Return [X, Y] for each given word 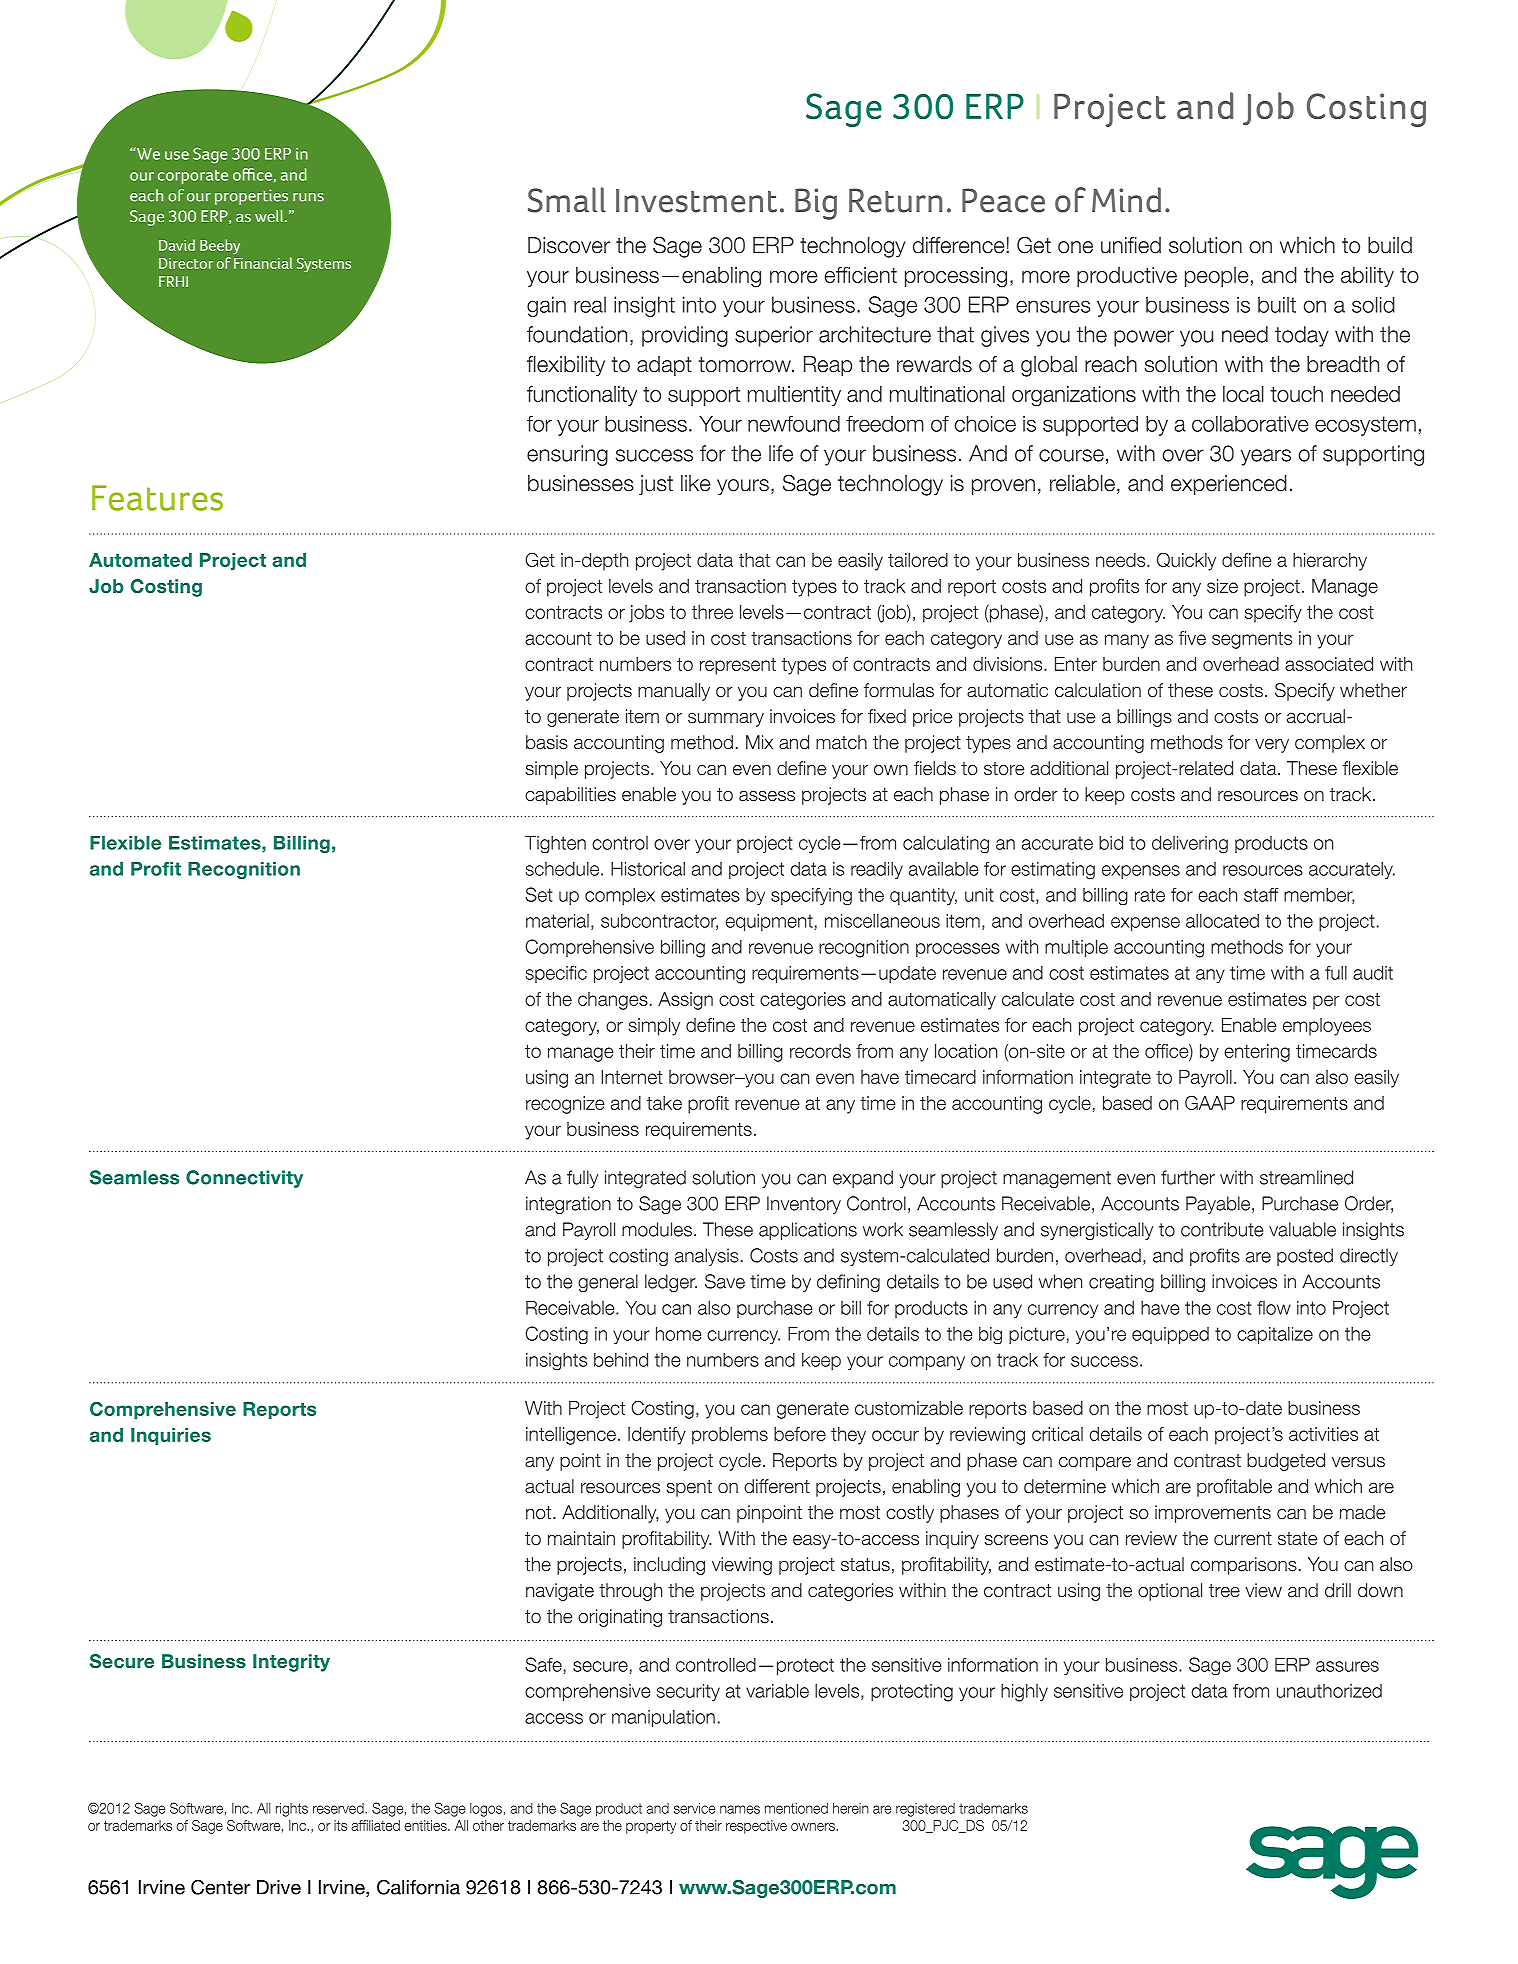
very [1272, 746]
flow [1274, 1308]
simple [551, 770]
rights [292, 1810]
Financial [263, 263]
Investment [696, 201]
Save [725, 1281]
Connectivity [244, 1179]
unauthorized [1329, 1691]
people [1217, 277]
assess [767, 796]
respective [756, 1827]
